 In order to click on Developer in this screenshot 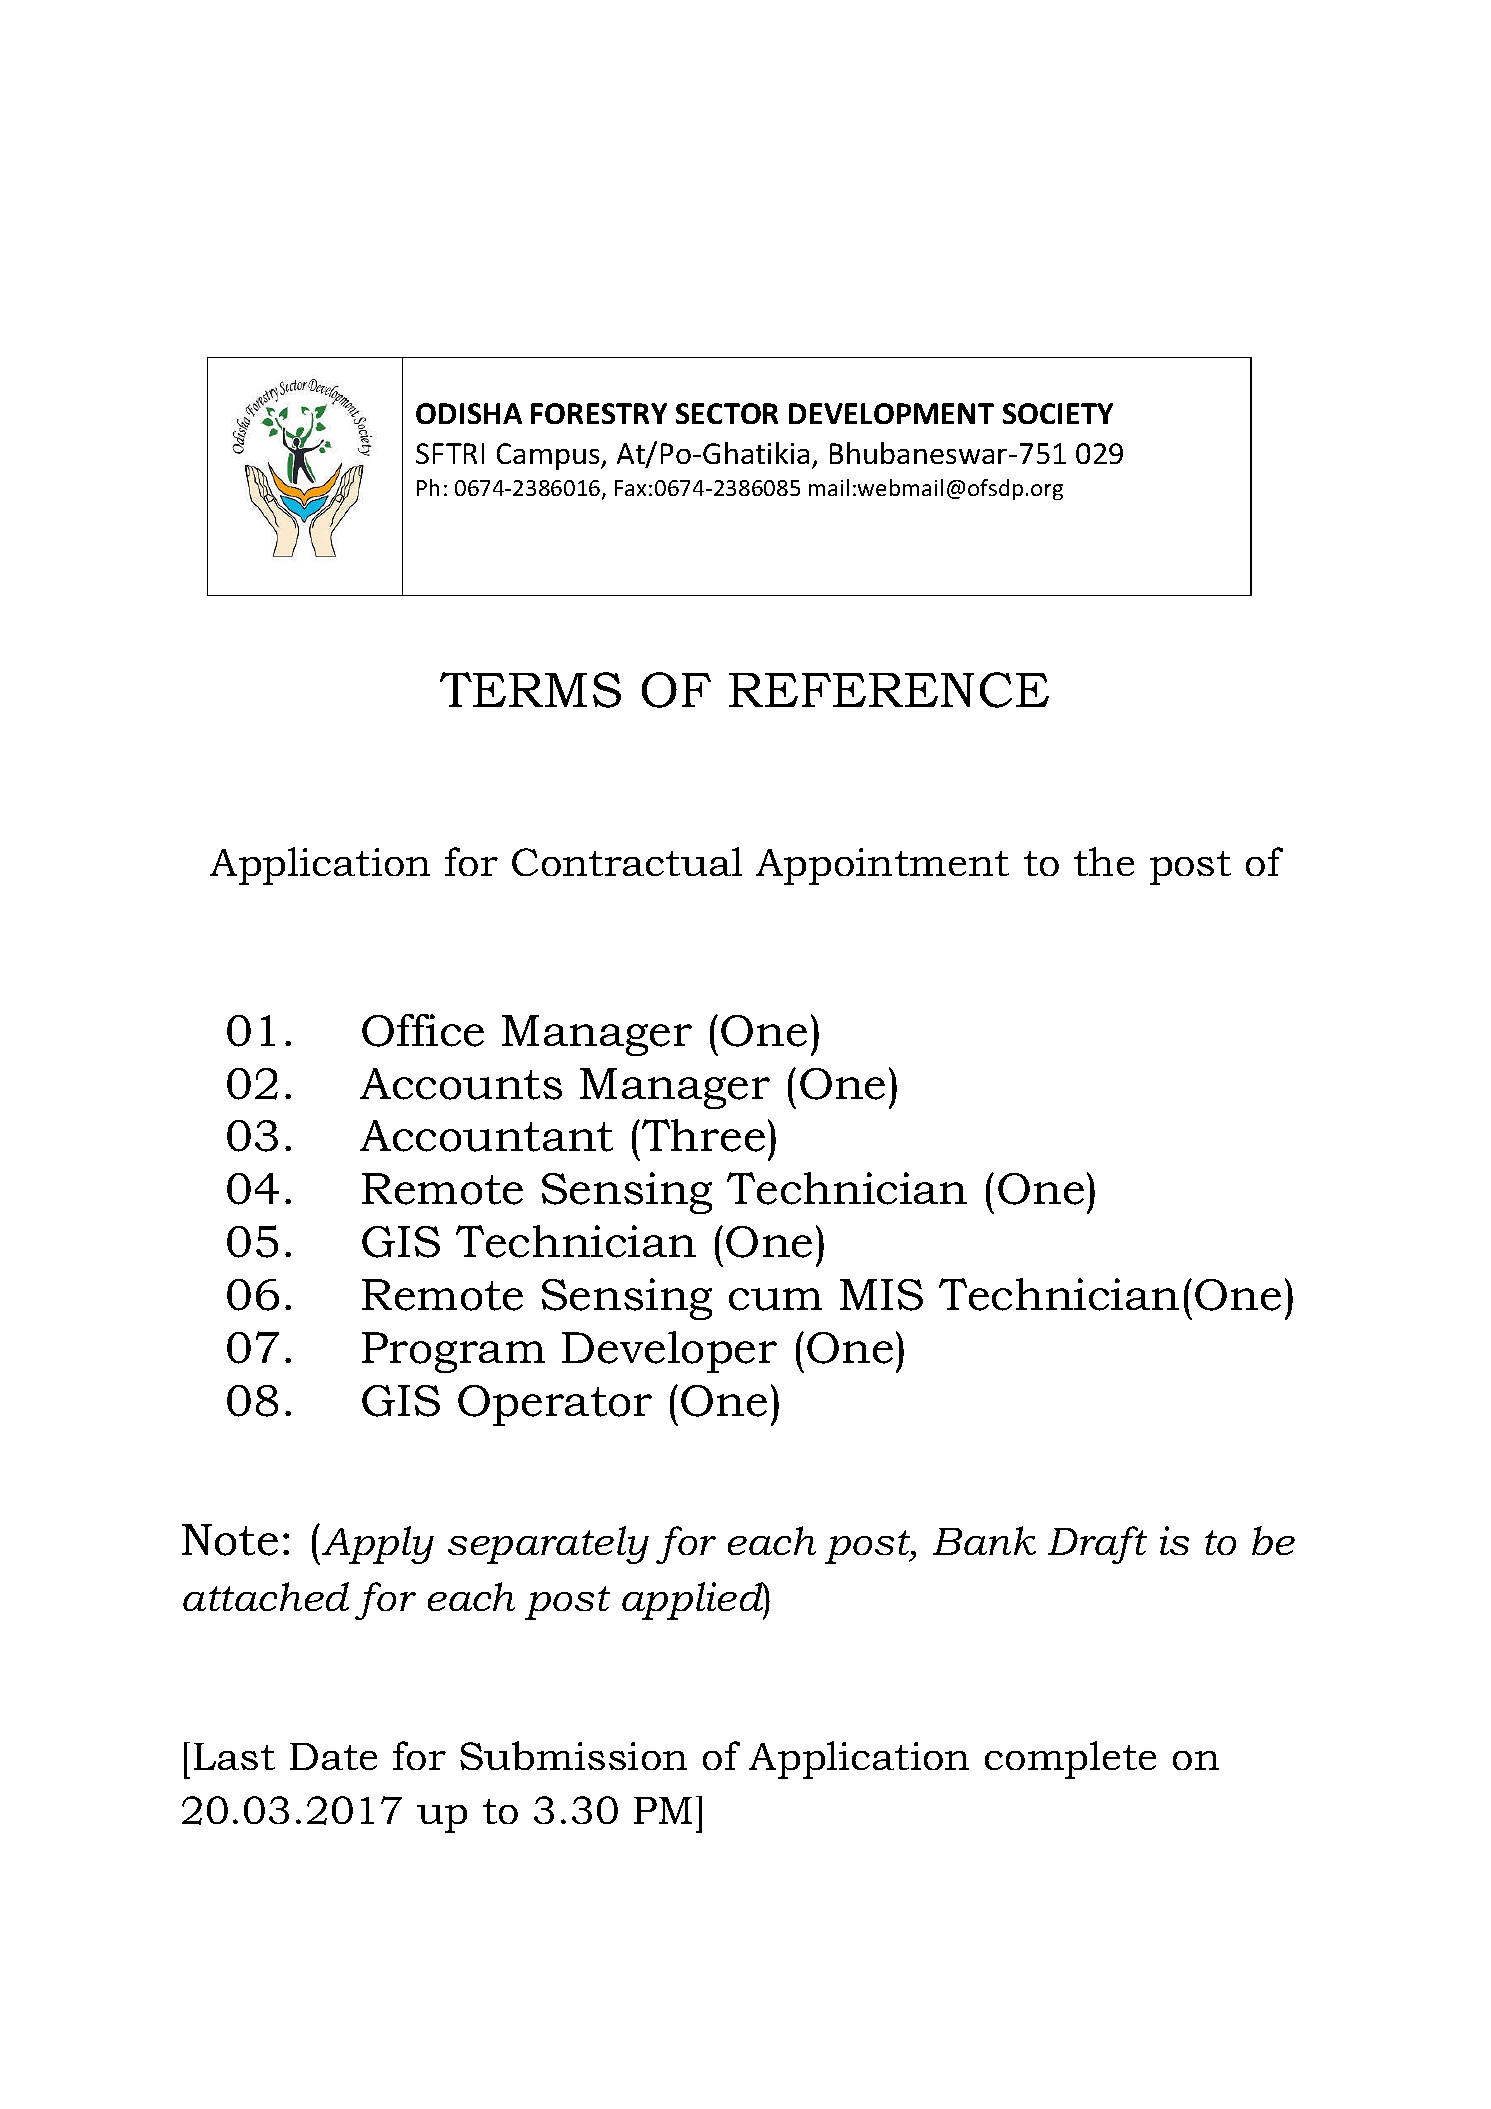, I will do `click(669, 1352)`.
